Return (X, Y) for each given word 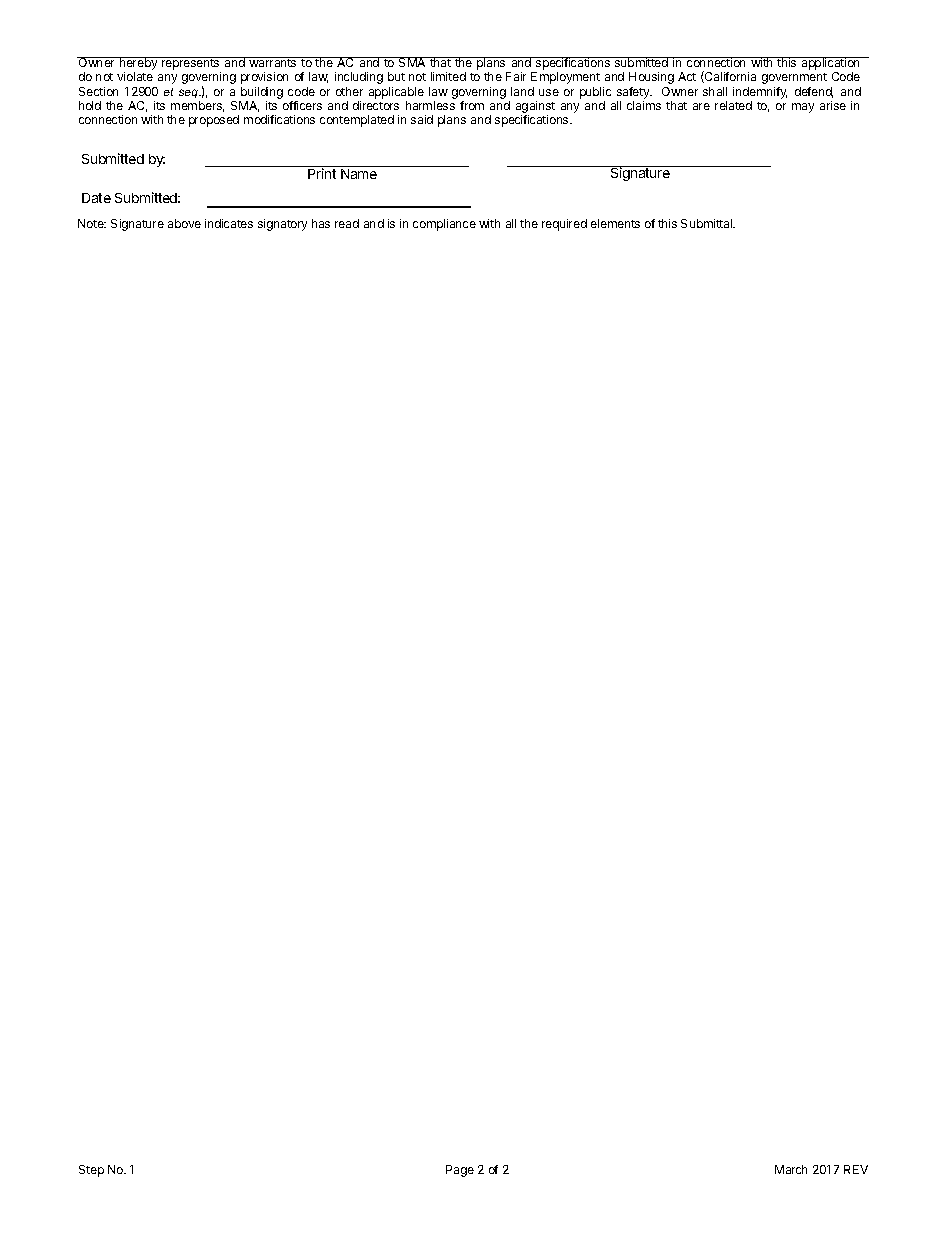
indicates (229, 223)
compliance (444, 225)
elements (615, 223)
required (564, 225)
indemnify (760, 93)
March (791, 1169)
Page (460, 1171)
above (184, 223)
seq (189, 93)
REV (856, 1169)
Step (91, 1171)
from (472, 105)
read (347, 223)
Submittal (708, 223)
